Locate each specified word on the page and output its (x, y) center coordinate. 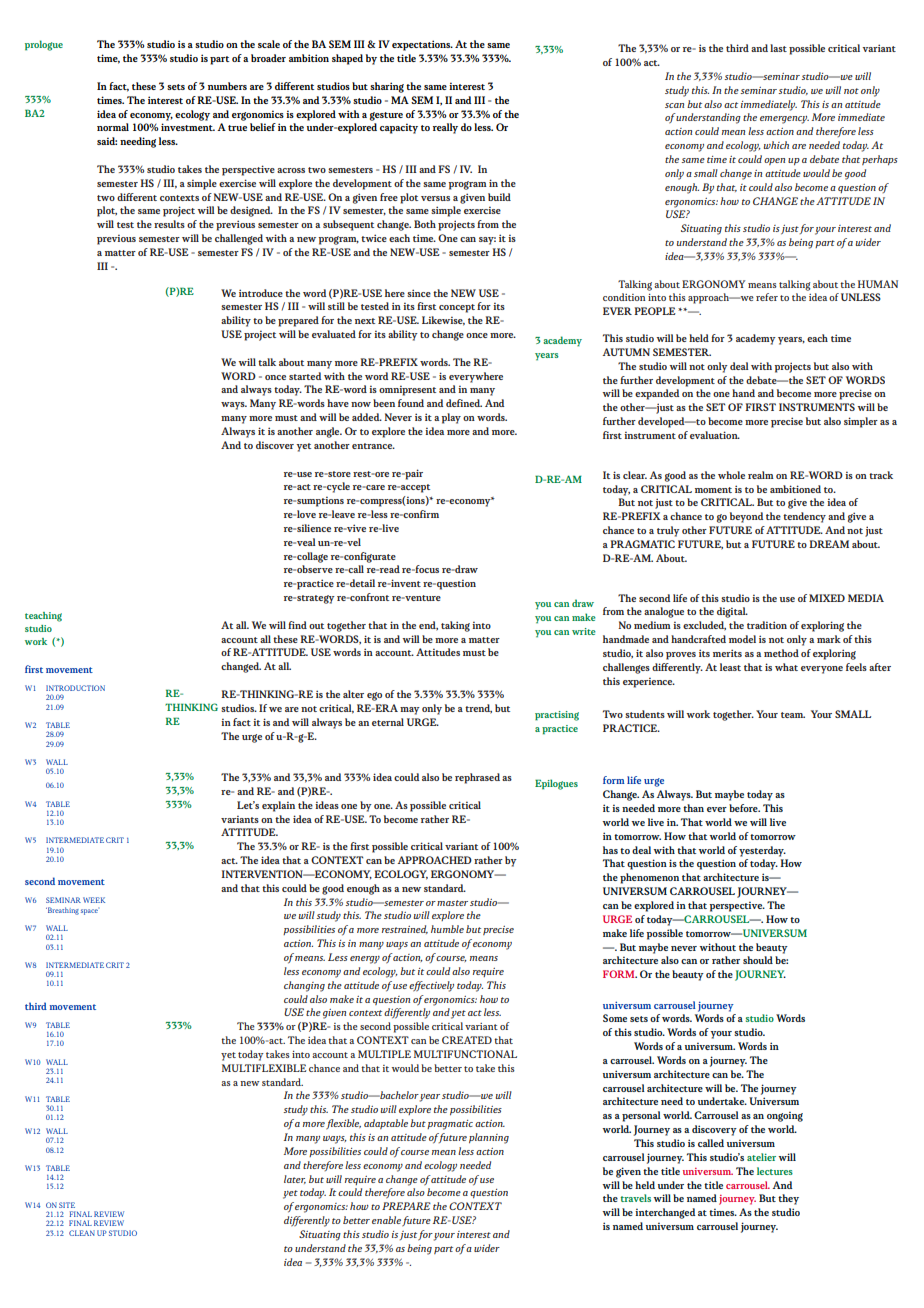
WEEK (94, 900)
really (445, 128)
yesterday (762, 851)
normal (113, 127)
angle (329, 432)
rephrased (477, 778)
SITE (67, 1205)
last (778, 48)
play (451, 418)
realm (761, 475)
